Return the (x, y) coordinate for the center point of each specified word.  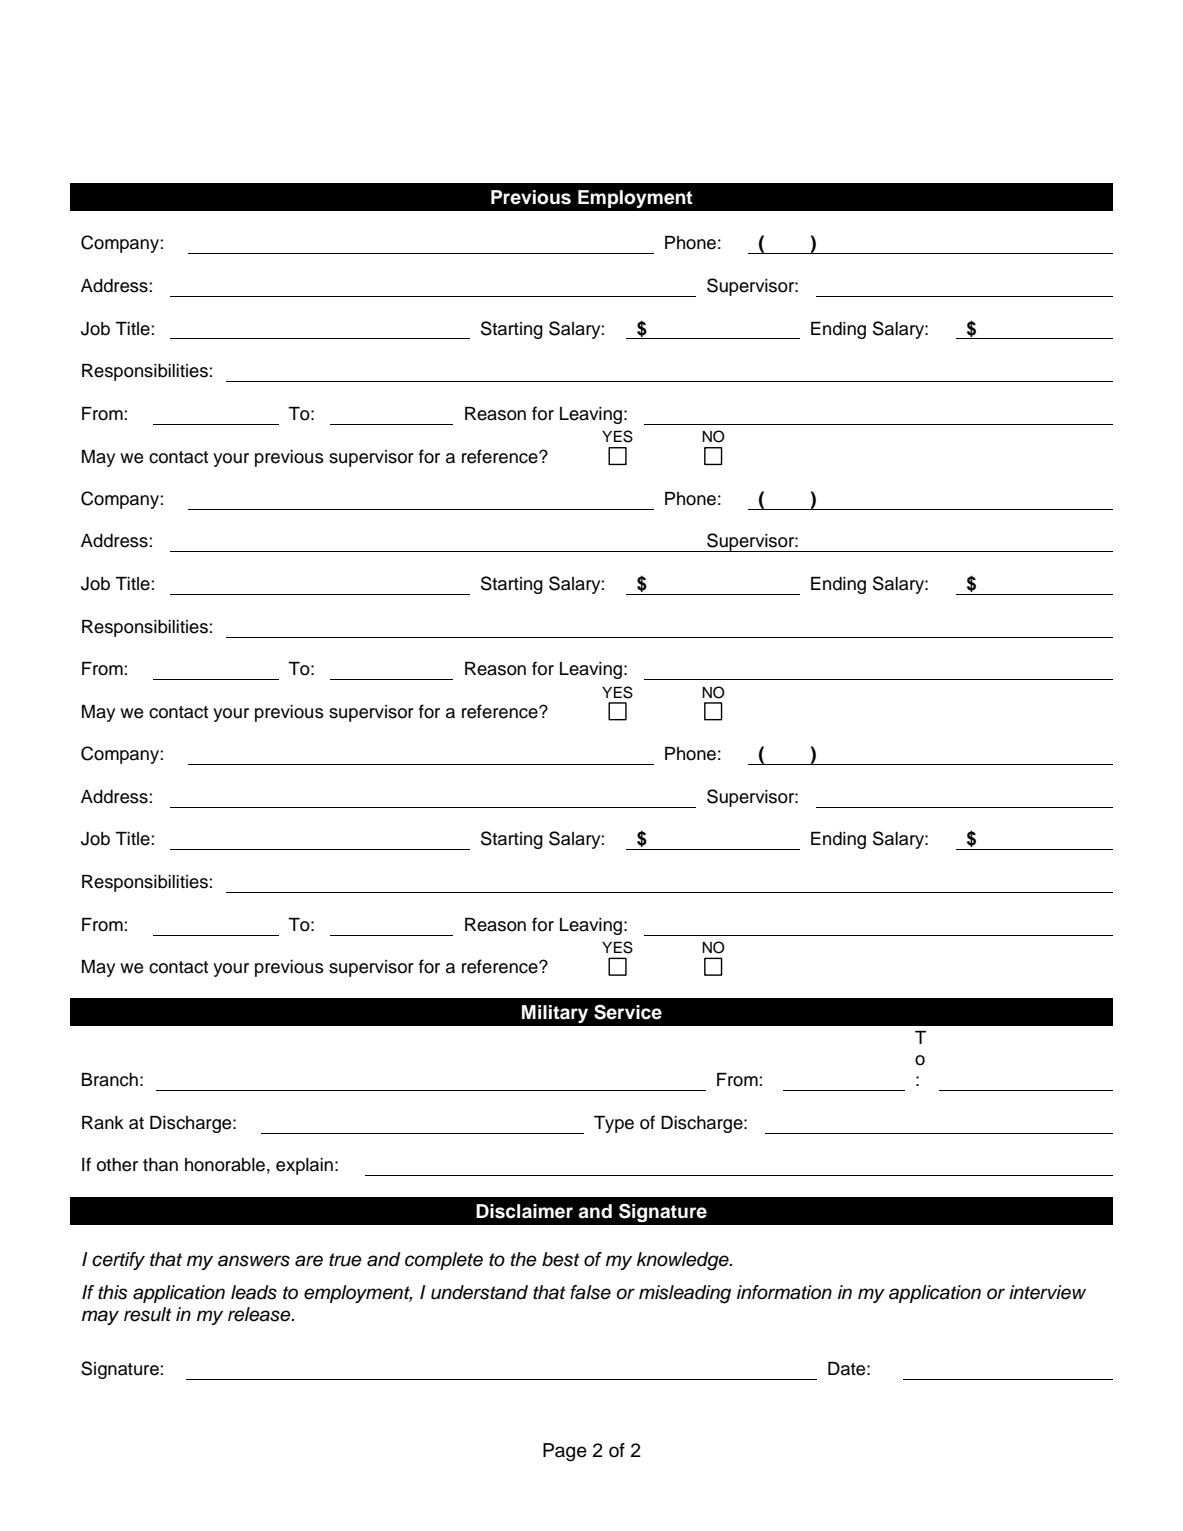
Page (565, 1452)
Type (614, 1124)
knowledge (684, 1261)
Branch (110, 1080)
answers (254, 1261)
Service (628, 1012)
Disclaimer (524, 1211)
